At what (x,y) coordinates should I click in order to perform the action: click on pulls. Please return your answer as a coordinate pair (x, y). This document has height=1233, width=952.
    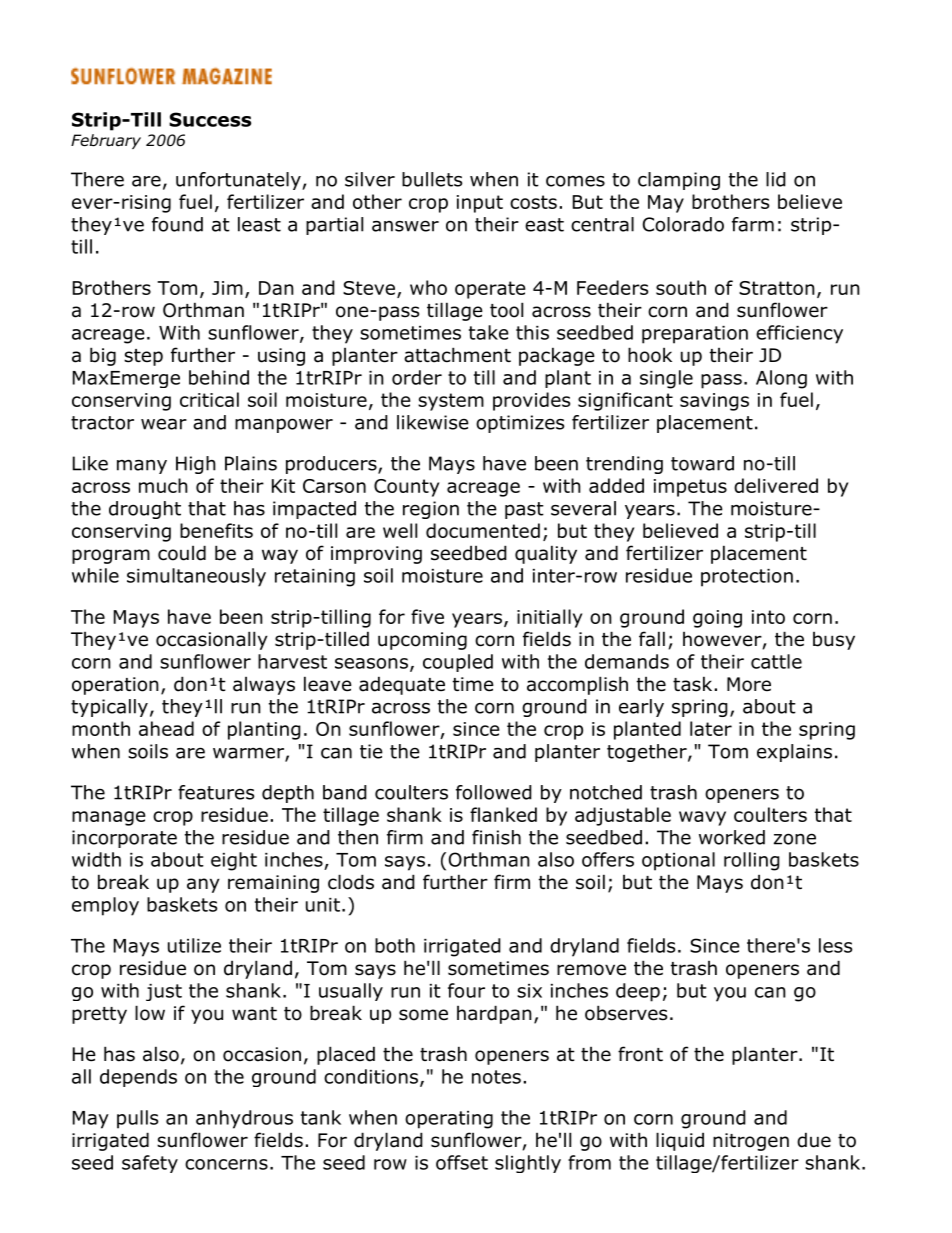
    Looking at the image, I should click on (137, 1119).
